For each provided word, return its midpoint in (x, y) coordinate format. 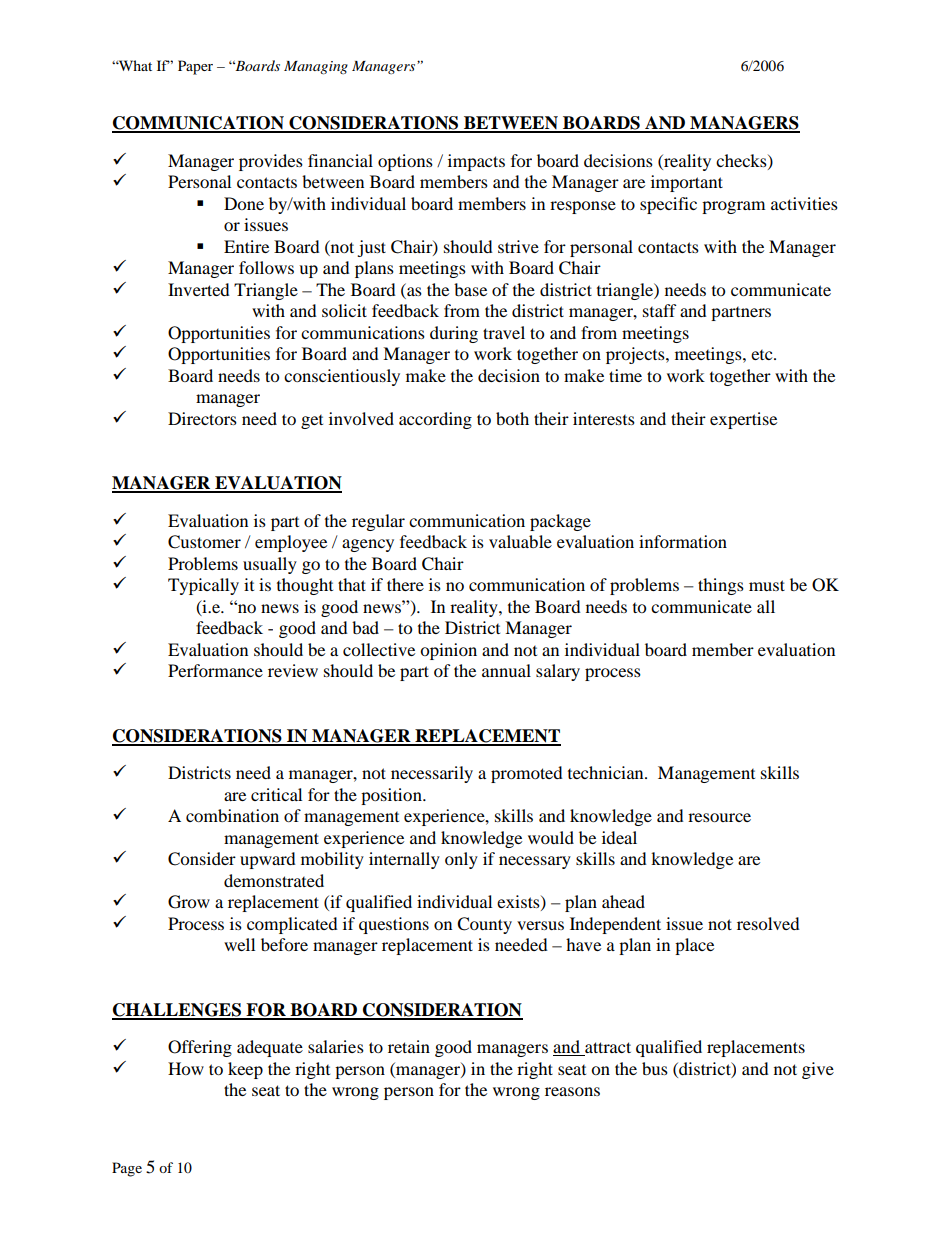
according (435, 420)
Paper (195, 67)
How (186, 1068)
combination (232, 815)
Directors (202, 418)
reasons (572, 1091)
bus (655, 1068)
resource (719, 817)
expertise (743, 420)
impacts (476, 162)
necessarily (432, 774)
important (687, 183)
